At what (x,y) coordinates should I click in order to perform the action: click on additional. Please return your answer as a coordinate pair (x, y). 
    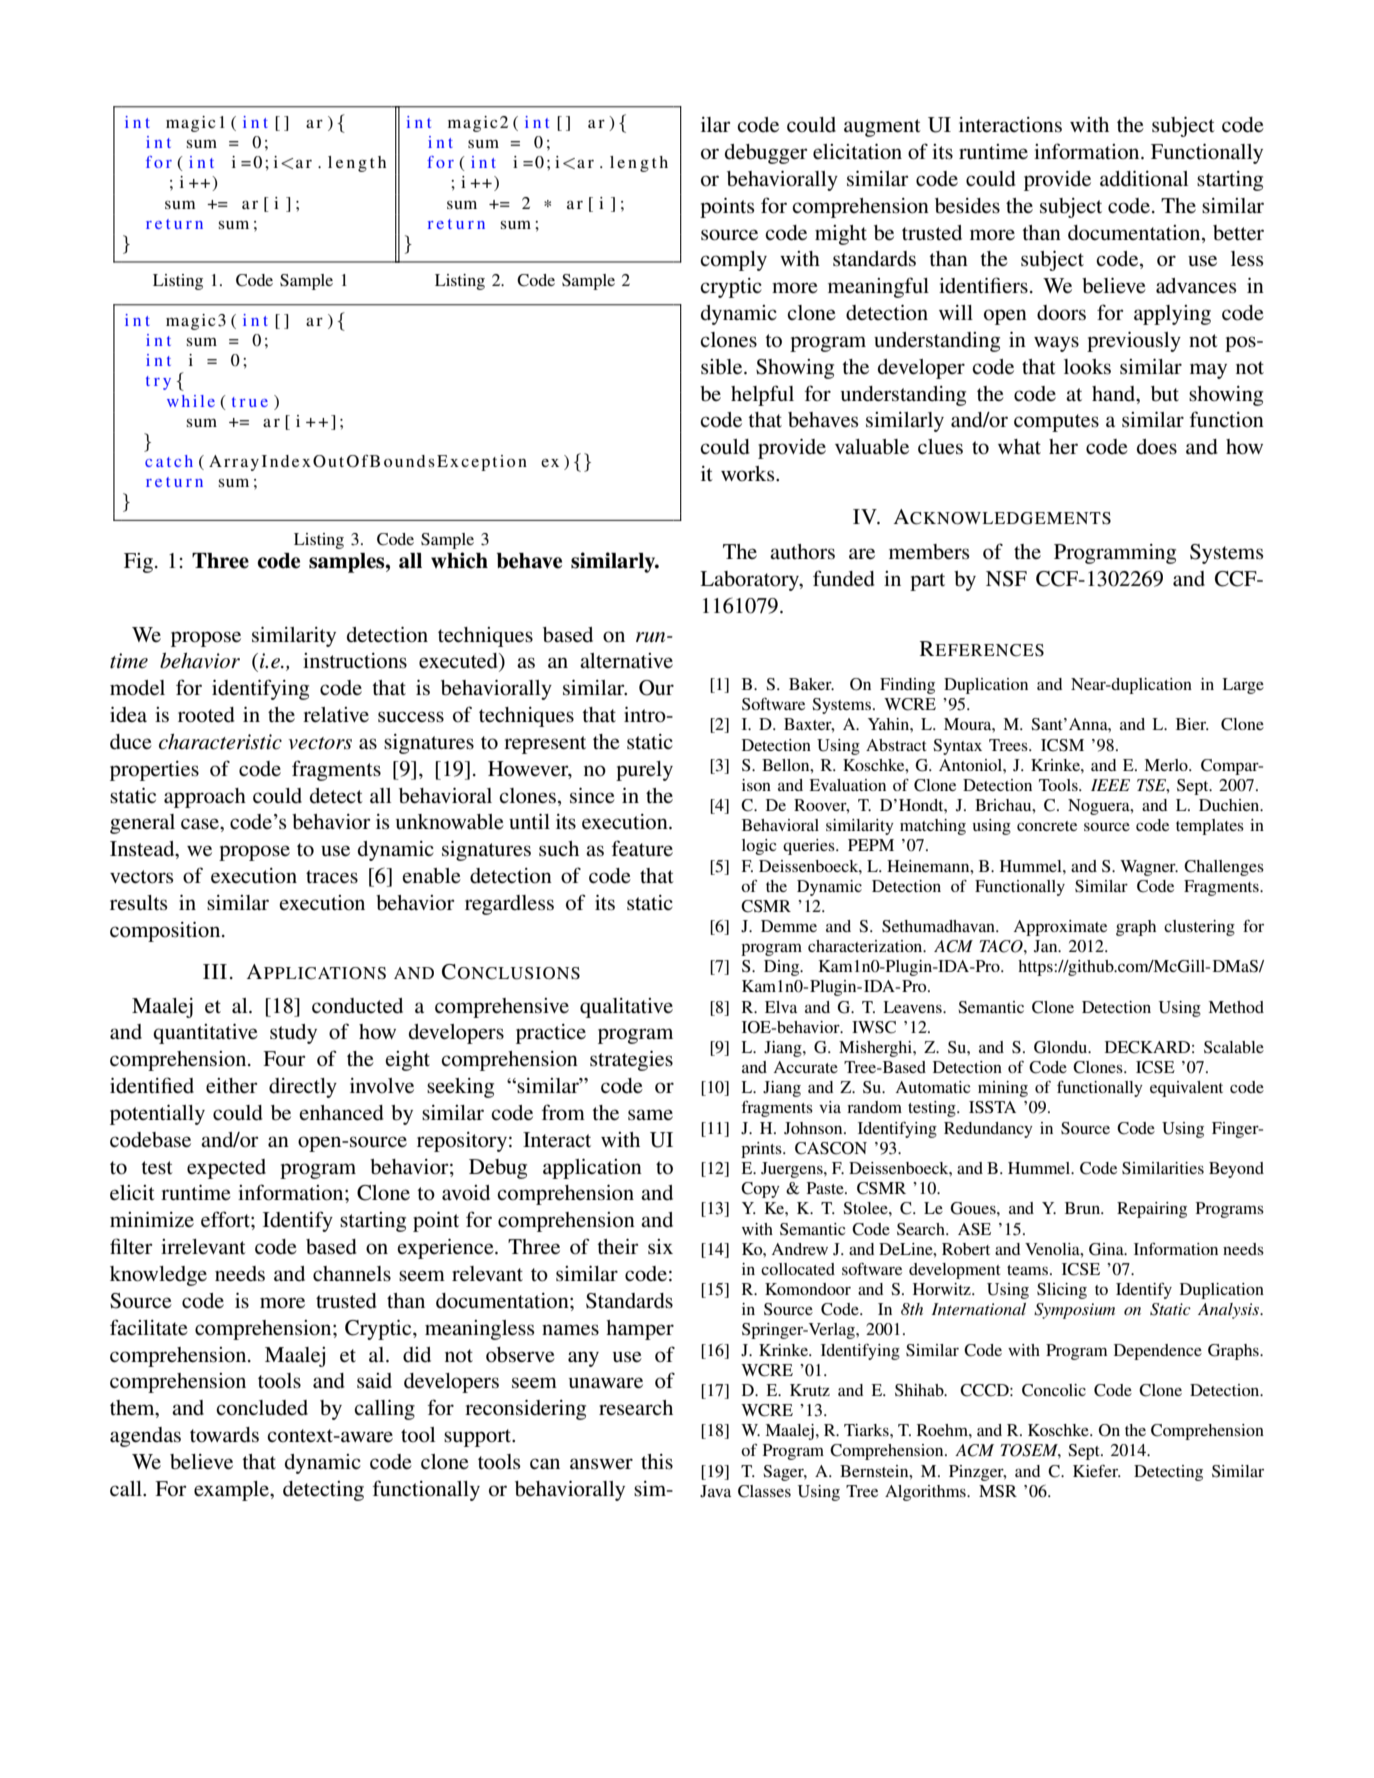
    Looking at the image, I should click on (1144, 179).
